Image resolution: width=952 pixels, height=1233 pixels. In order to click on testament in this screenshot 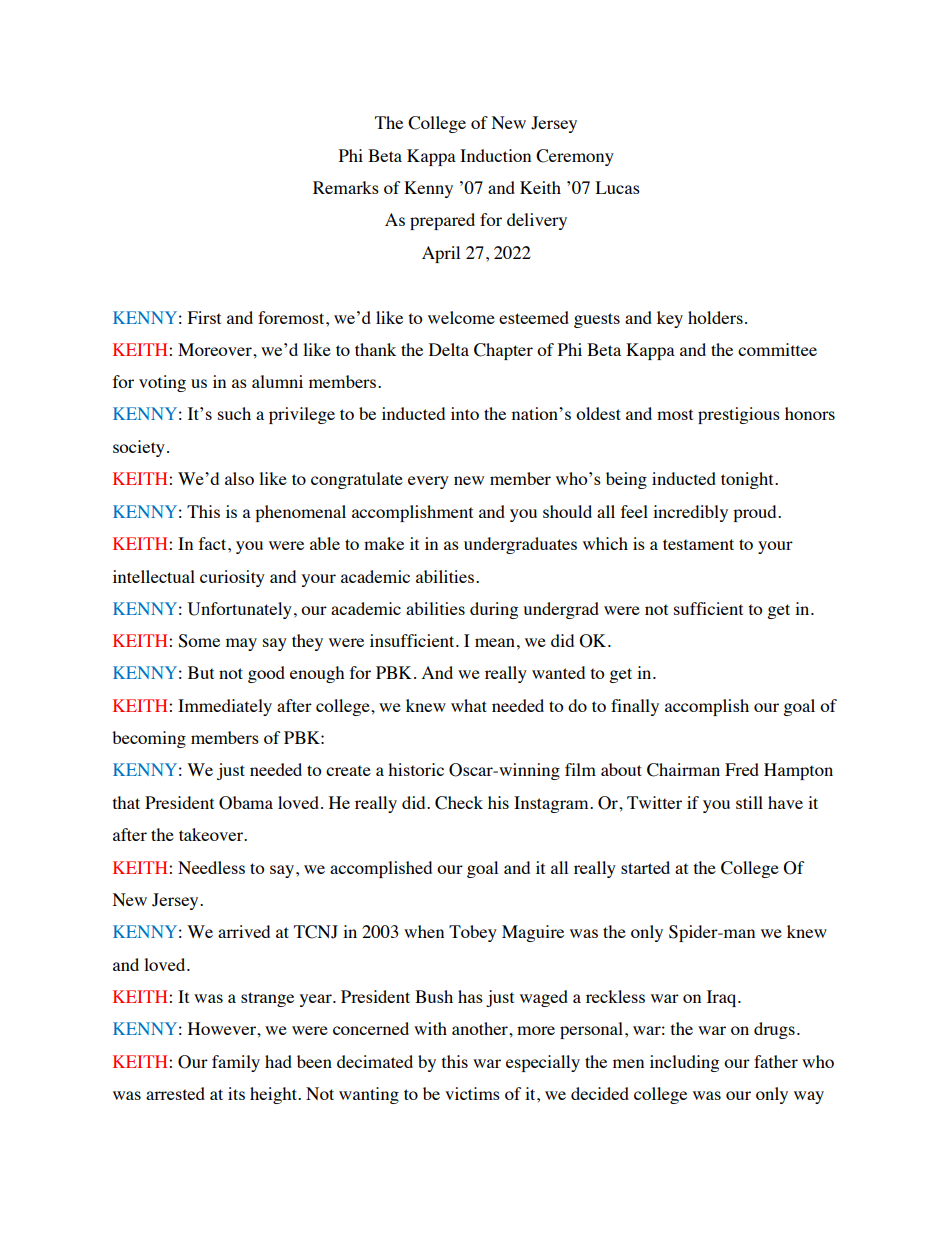, I will do `click(698, 544)`.
